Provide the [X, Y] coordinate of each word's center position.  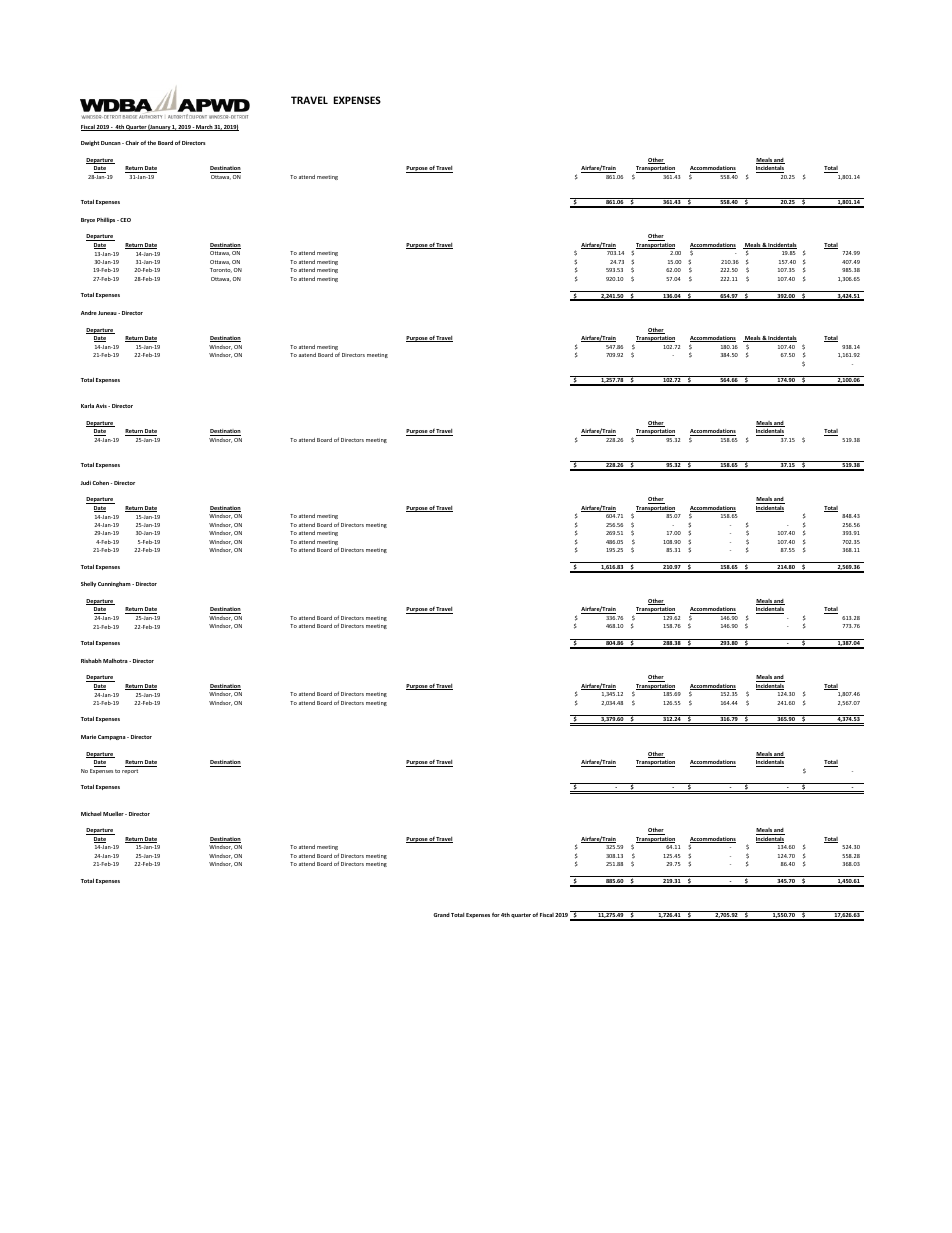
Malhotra [116, 660]
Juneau [108, 313]
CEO [124, 220]
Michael [91, 813]
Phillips [107, 220]
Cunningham [115, 584]
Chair [132, 142]
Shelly [88, 584]
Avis [102, 406]
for [496, 914]
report [130, 771]
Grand [442, 915]
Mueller [114, 813]
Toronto [221, 270]
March [204, 128]
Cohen [101, 483]
